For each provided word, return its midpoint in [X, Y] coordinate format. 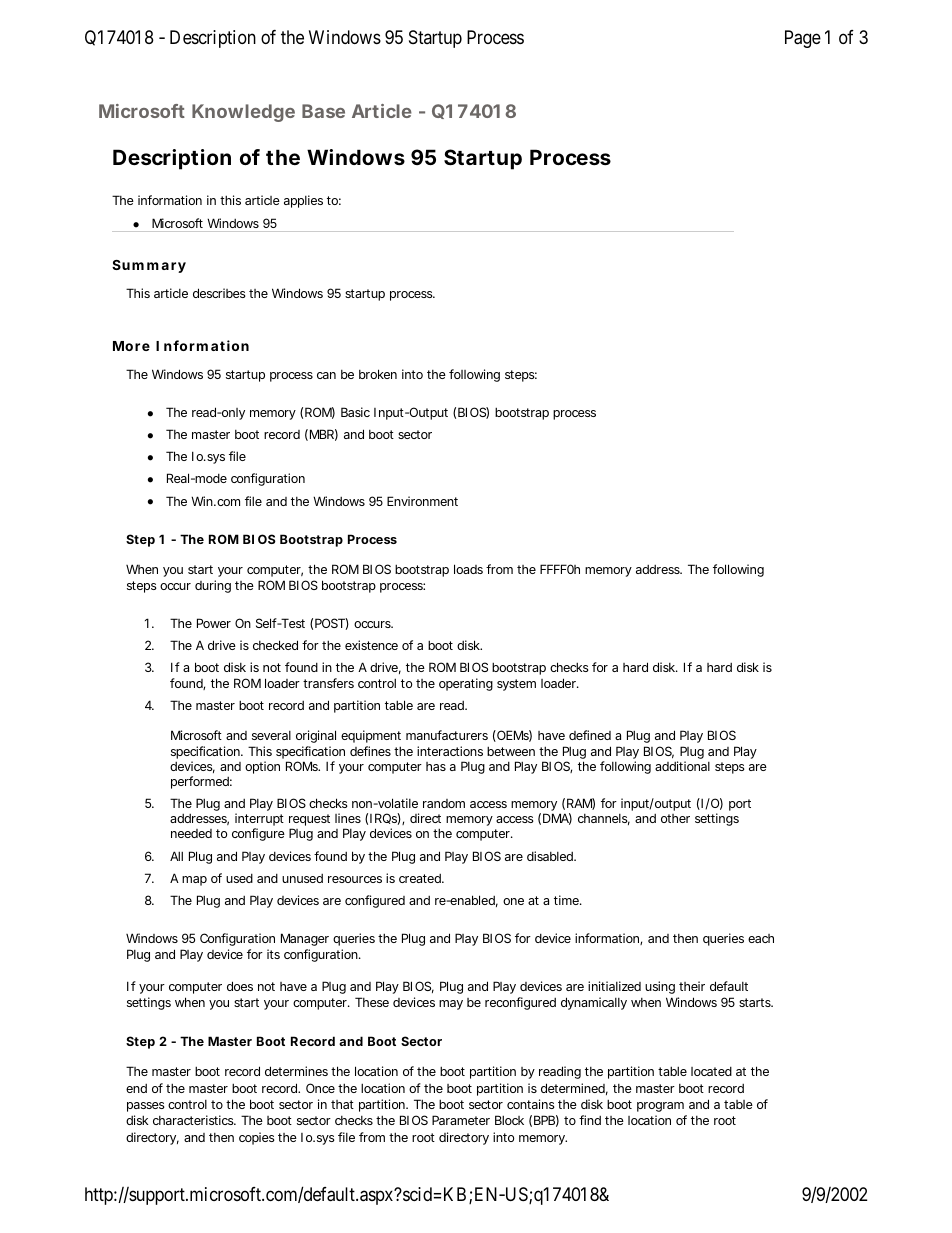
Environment [422, 501]
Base [323, 111]
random [444, 803]
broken [378, 374]
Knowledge [243, 113]
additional [682, 766]
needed [191, 833]
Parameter [461, 1120]
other [675, 818]
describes [219, 293]
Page [803, 39]
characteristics [194, 1120]
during [213, 586]
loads [468, 569]
